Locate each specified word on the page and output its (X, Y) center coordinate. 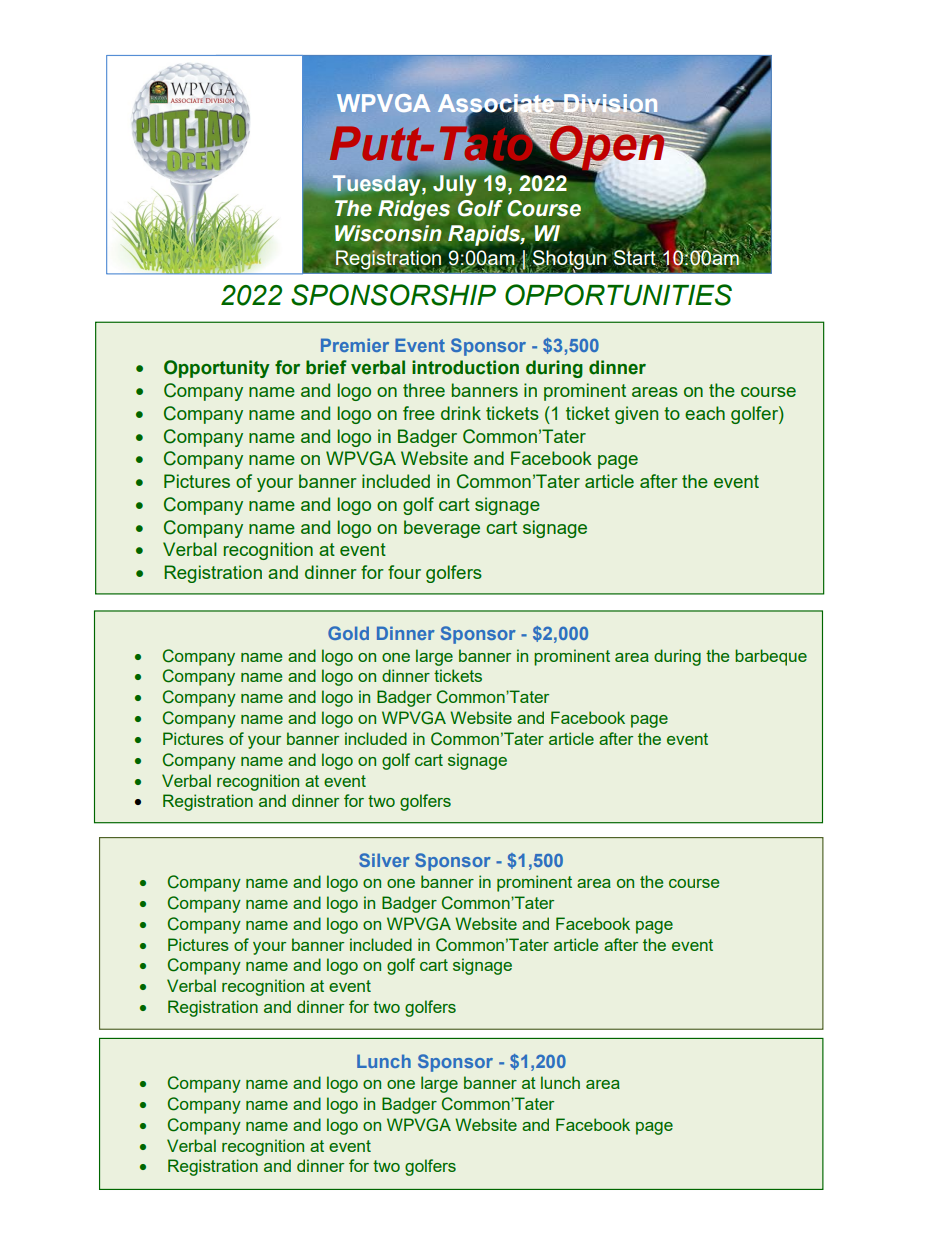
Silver (384, 860)
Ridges (414, 210)
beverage (442, 529)
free (419, 413)
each (705, 413)
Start (634, 257)
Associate (497, 104)
